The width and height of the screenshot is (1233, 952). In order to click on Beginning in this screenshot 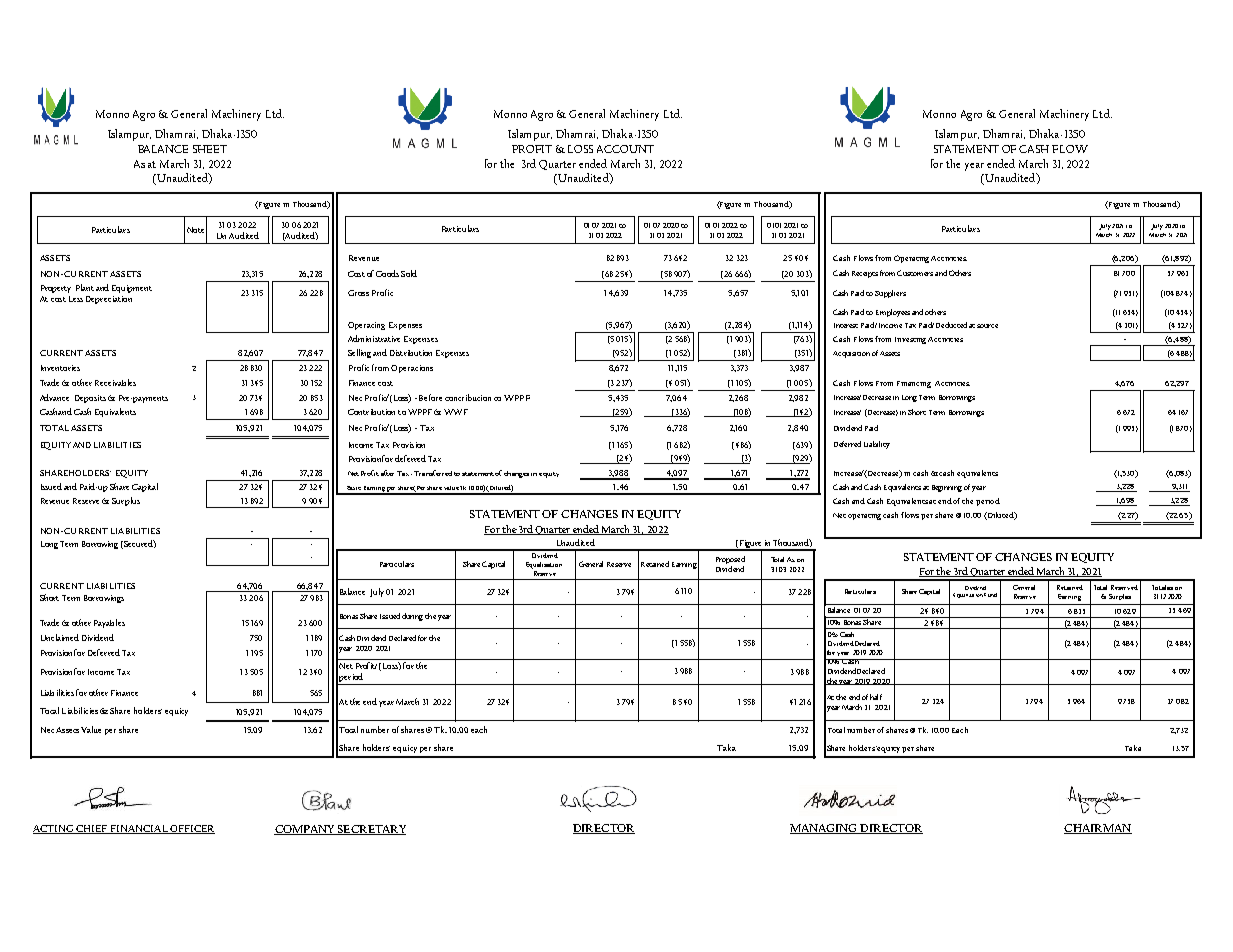, I will do `click(947, 488)`.
